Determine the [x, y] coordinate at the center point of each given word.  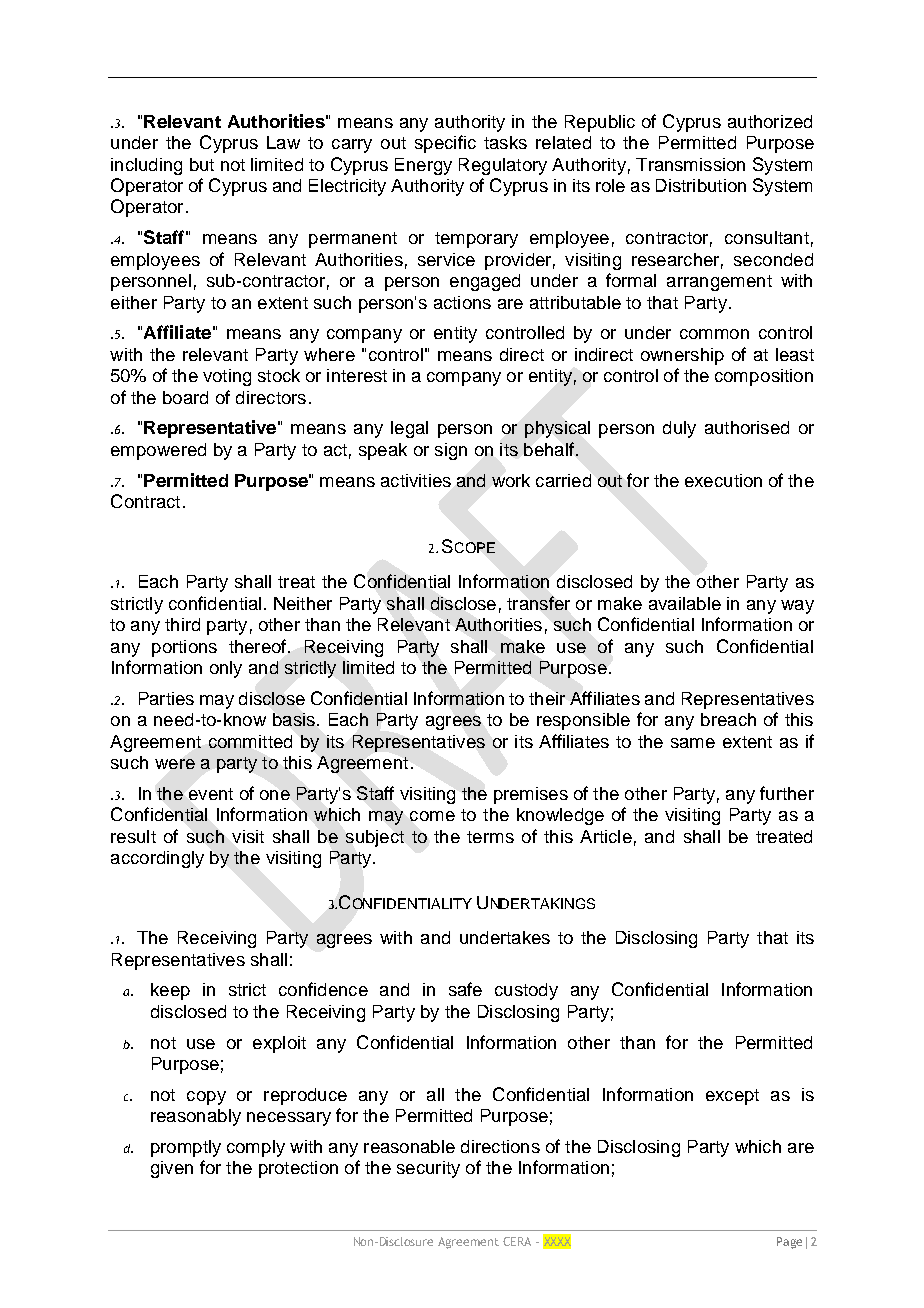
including [146, 166]
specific [445, 144]
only [226, 669]
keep [170, 991]
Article [606, 836]
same [693, 743]
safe [465, 989]
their [547, 698]
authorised [747, 427]
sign [451, 451]
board [185, 397]
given [172, 1169]
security [428, 1169]
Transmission [690, 164]
